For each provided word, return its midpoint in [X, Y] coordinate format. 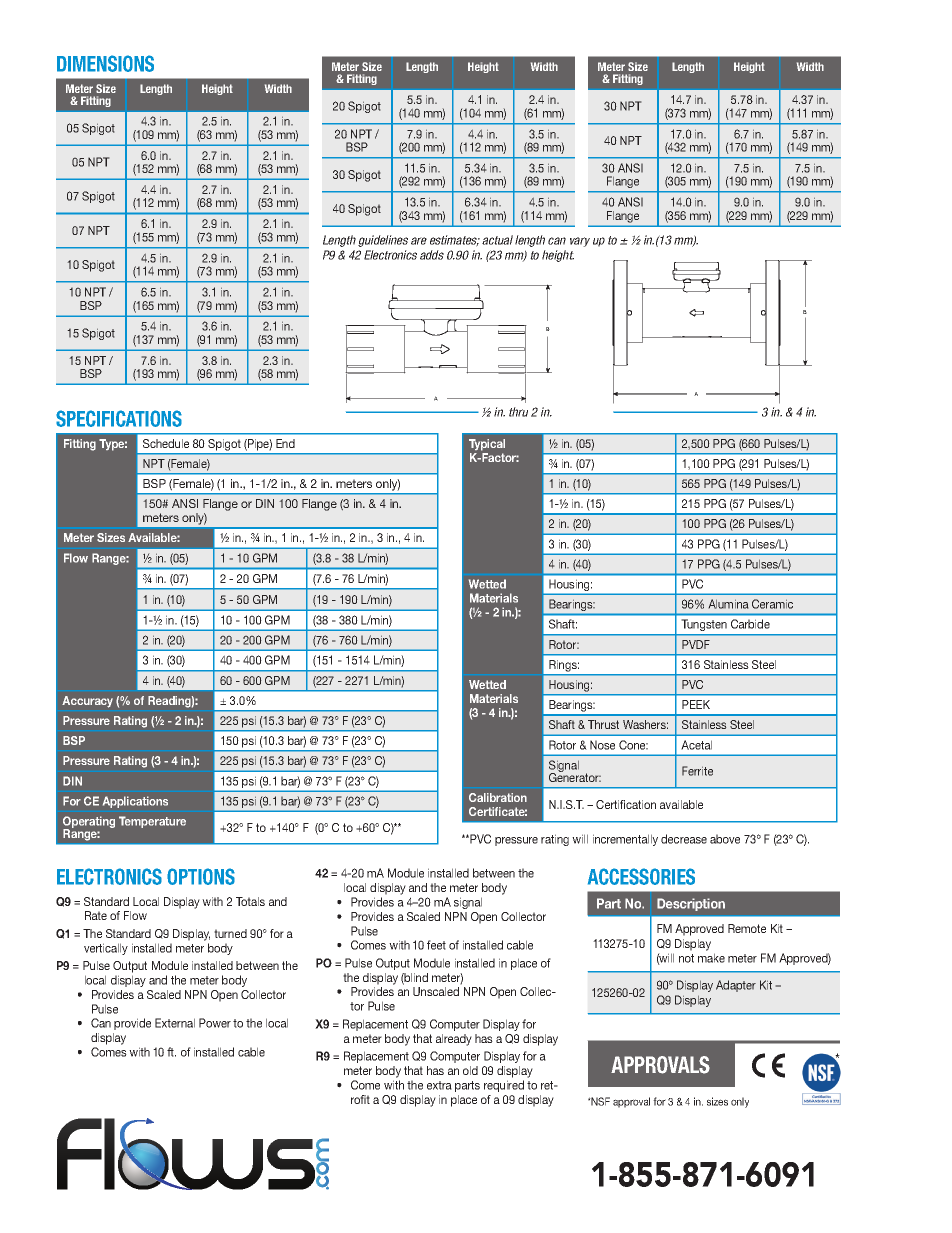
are [419, 241]
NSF [600, 1101]
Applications [135, 802]
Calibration [498, 797]
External [175, 1023]
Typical [487, 445]
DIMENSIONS [105, 63]
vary [580, 242]
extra [439, 1085]
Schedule [166, 443]
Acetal [696, 745]
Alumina [728, 604]
